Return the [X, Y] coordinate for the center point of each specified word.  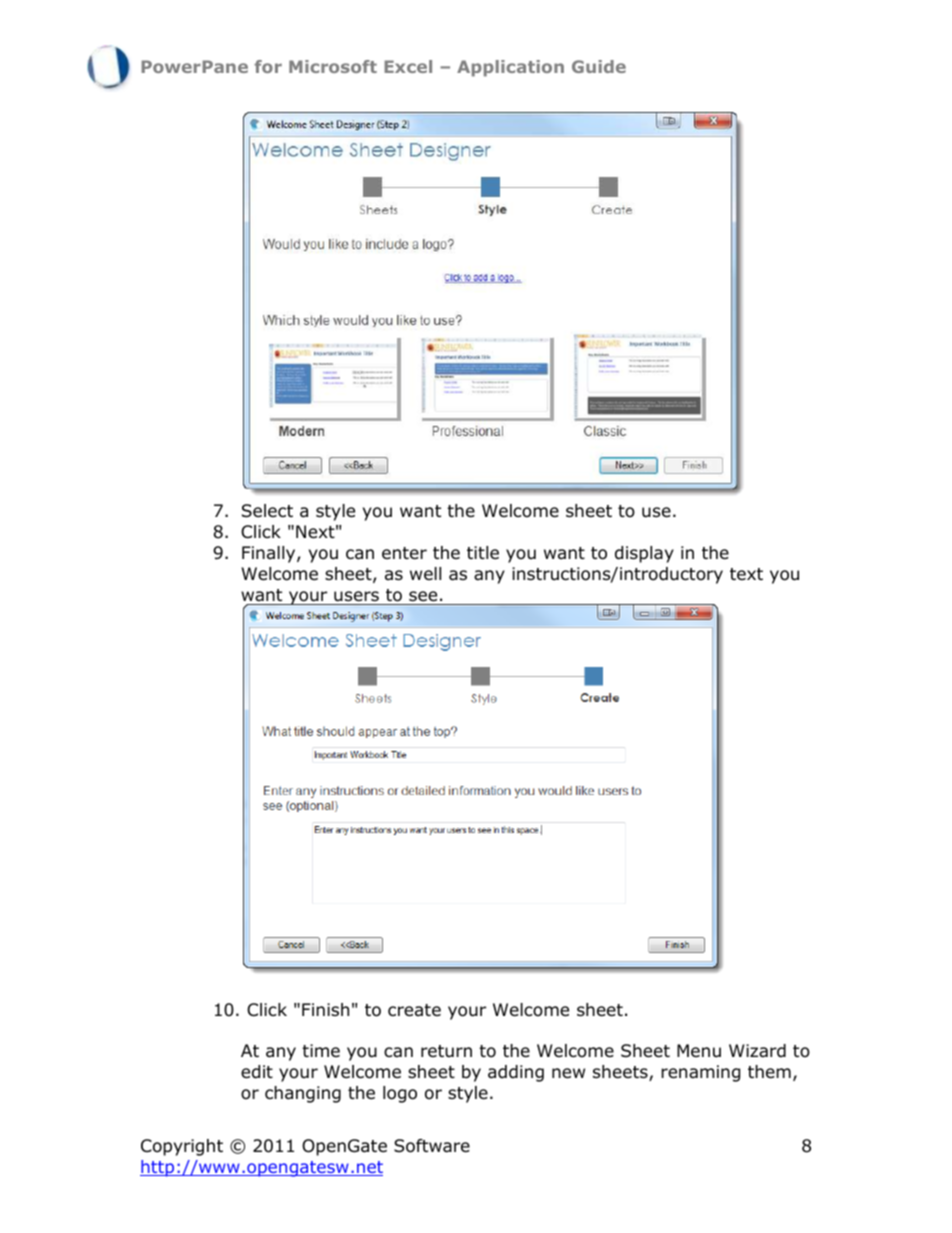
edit [257, 1072]
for [268, 66]
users [356, 596]
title [483, 552]
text [746, 574]
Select [267, 511]
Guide [599, 66]
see [423, 596]
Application [510, 68]
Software [432, 1146]
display [644, 554]
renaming [700, 1073]
